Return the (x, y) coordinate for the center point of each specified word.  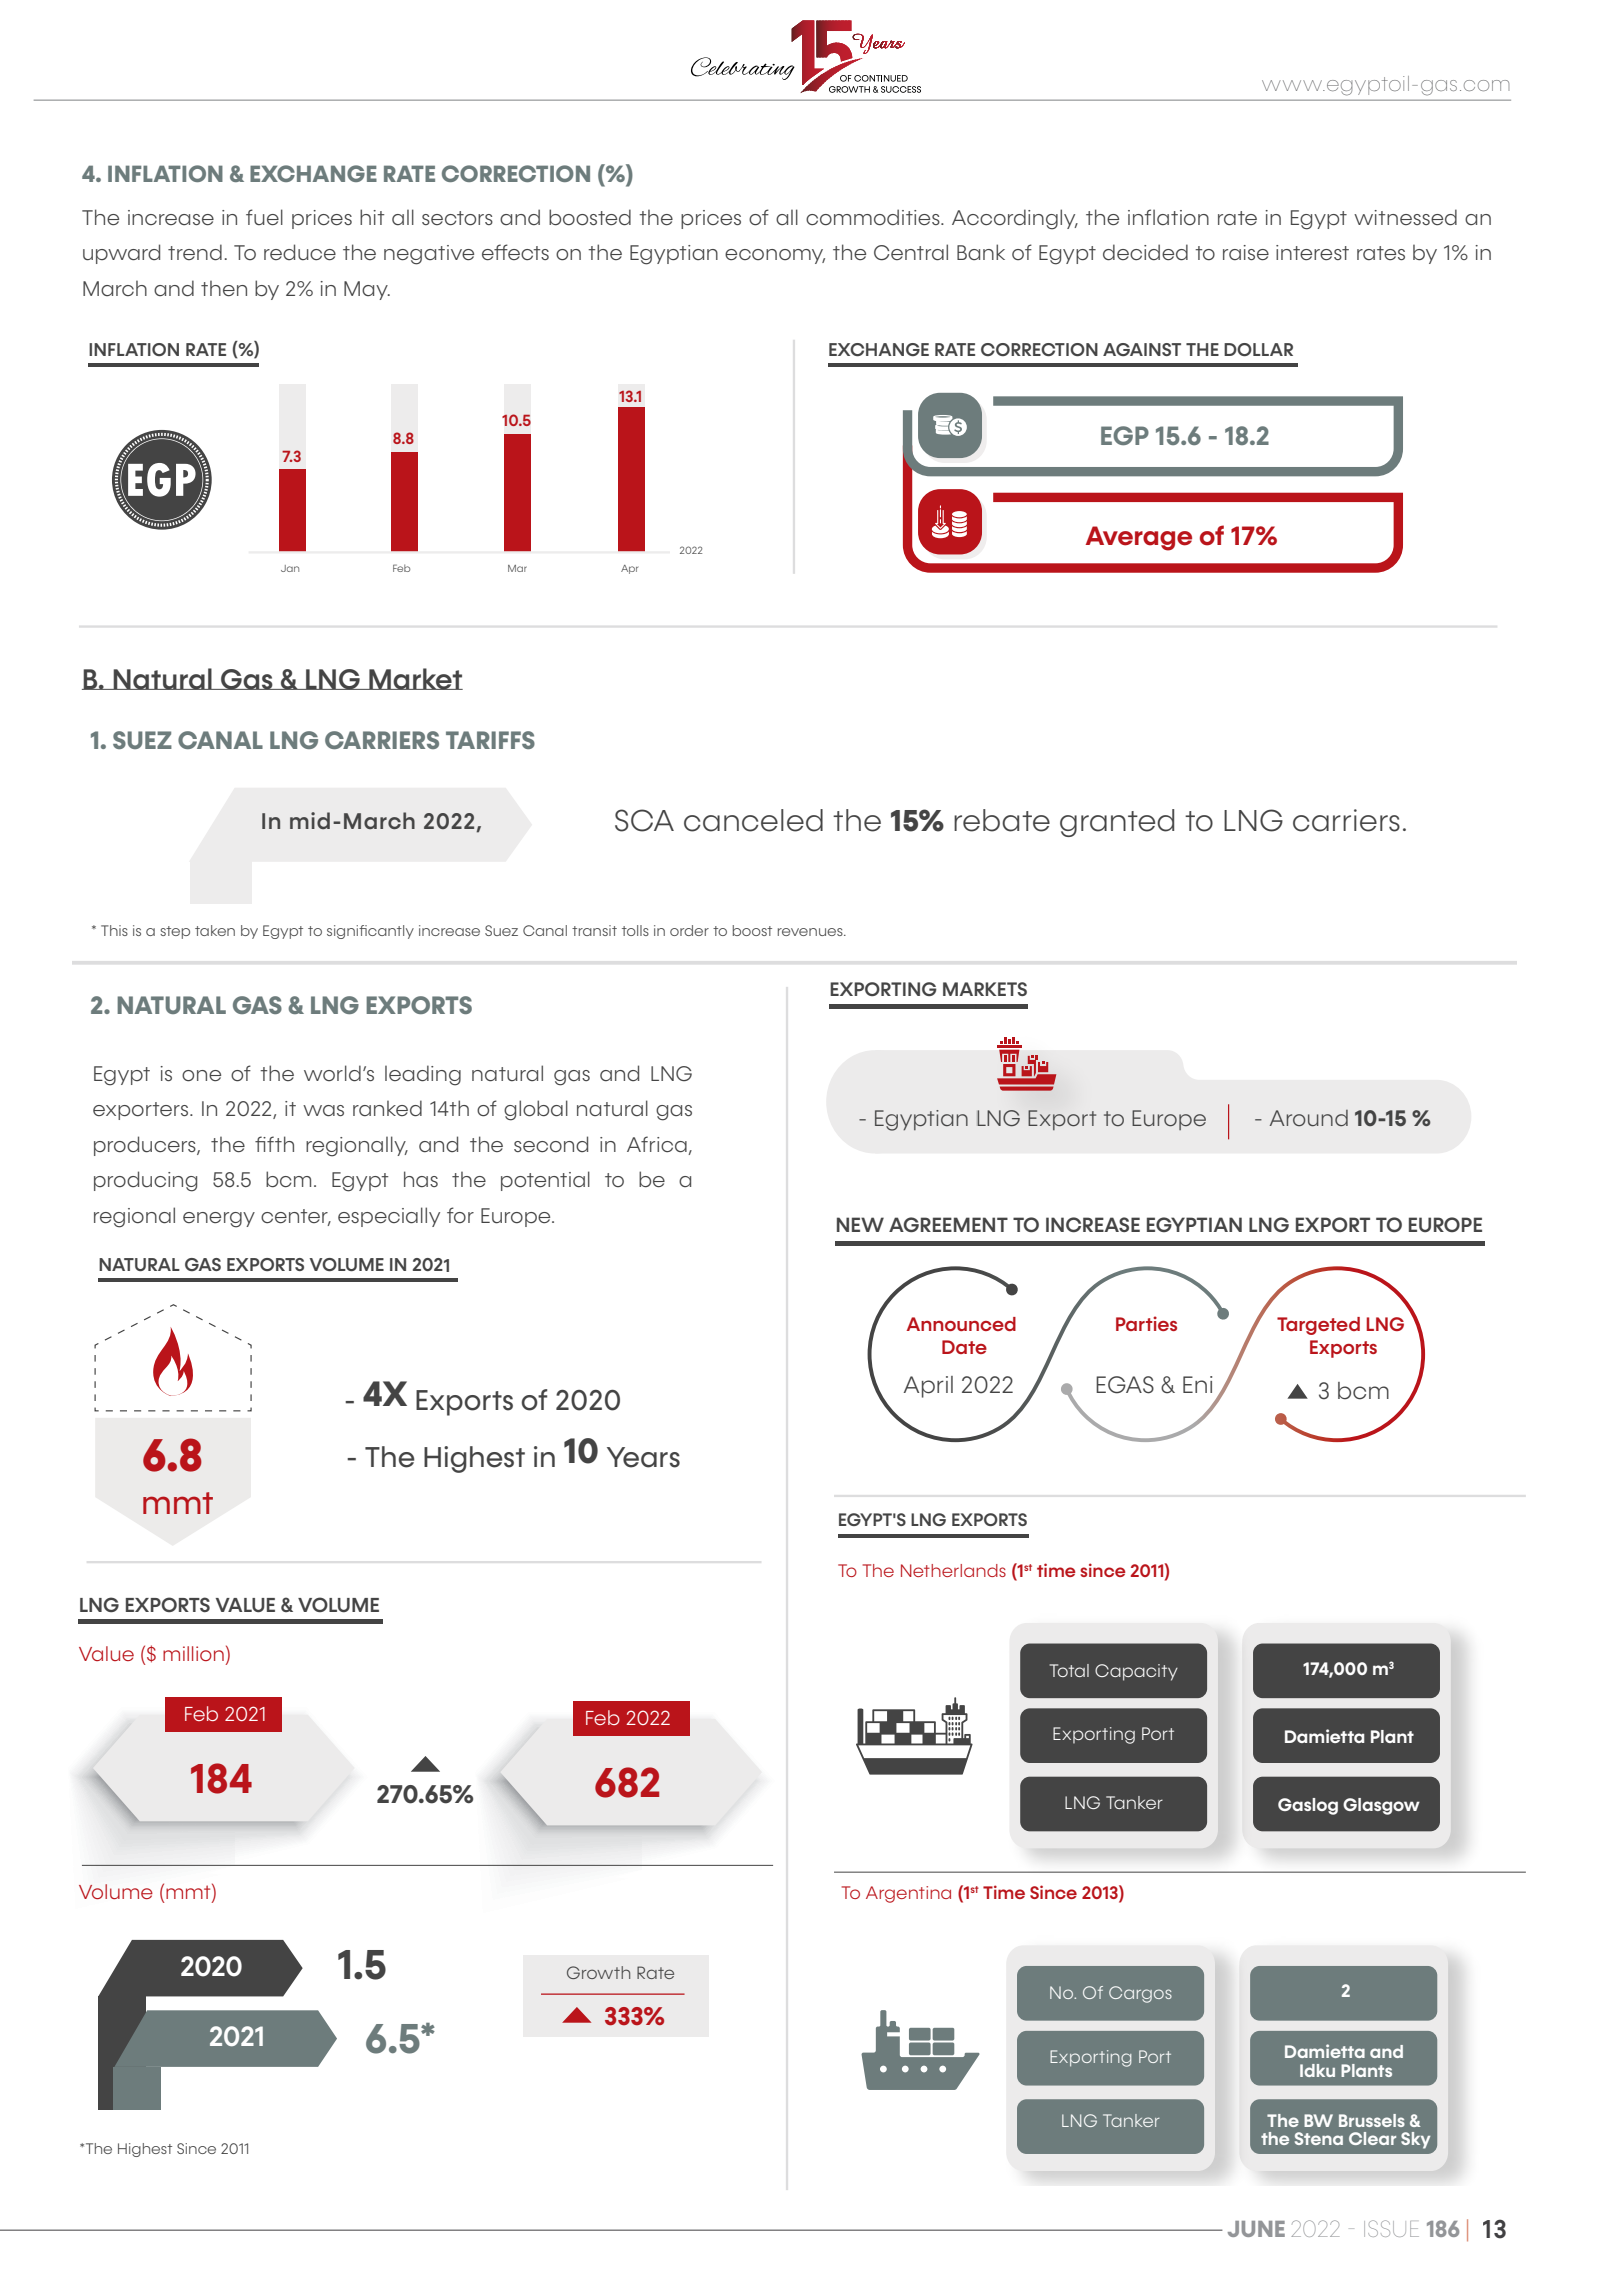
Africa (658, 1145)
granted (1117, 823)
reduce (300, 252)
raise (1246, 252)
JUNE (1256, 2229)
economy (775, 256)
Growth (598, 1972)
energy (219, 1220)
